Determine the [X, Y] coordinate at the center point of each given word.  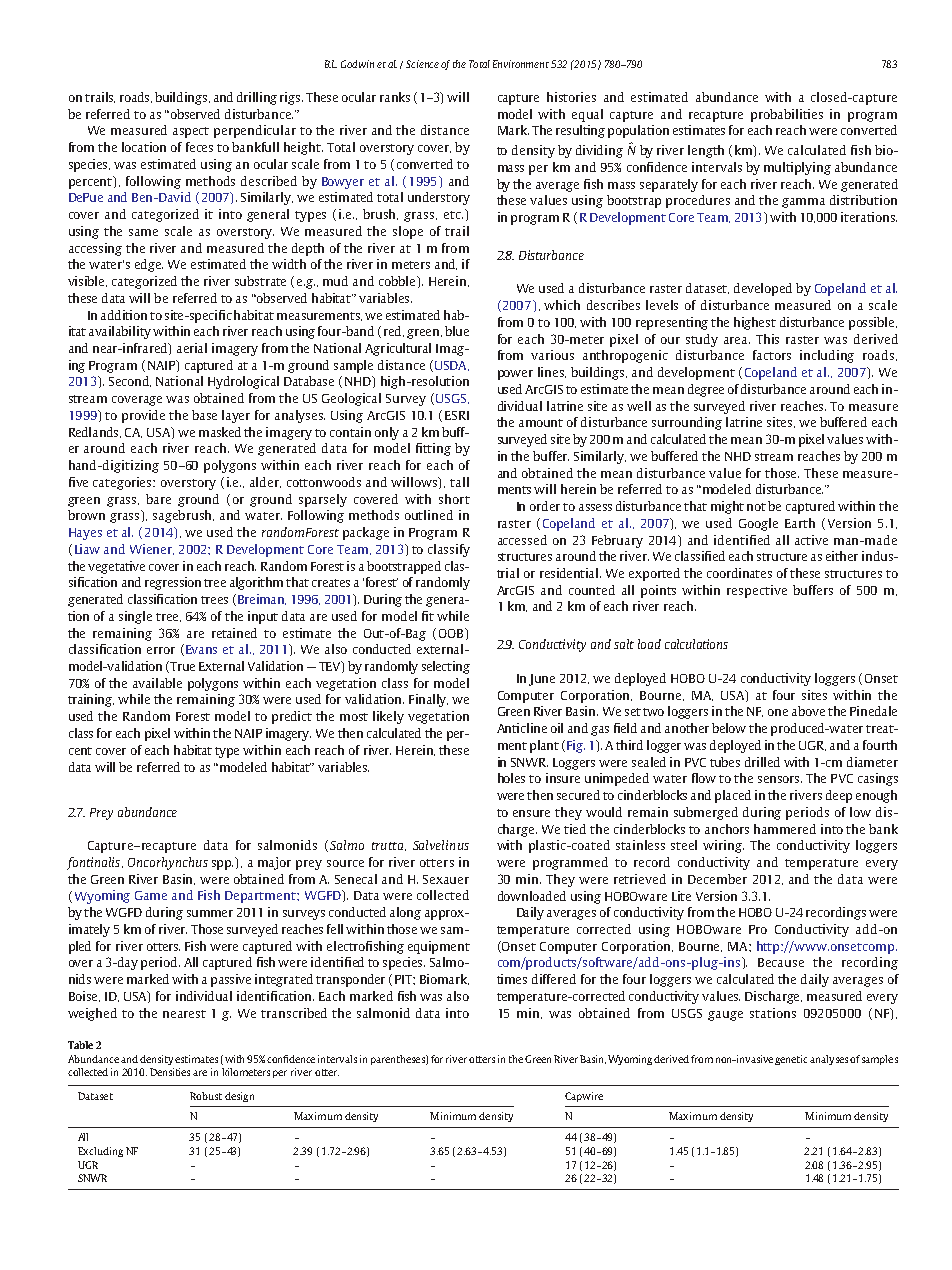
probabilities [787, 115]
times [512, 979]
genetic [791, 1060]
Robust [206, 1096]
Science [422, 64]
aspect [191, 132]
